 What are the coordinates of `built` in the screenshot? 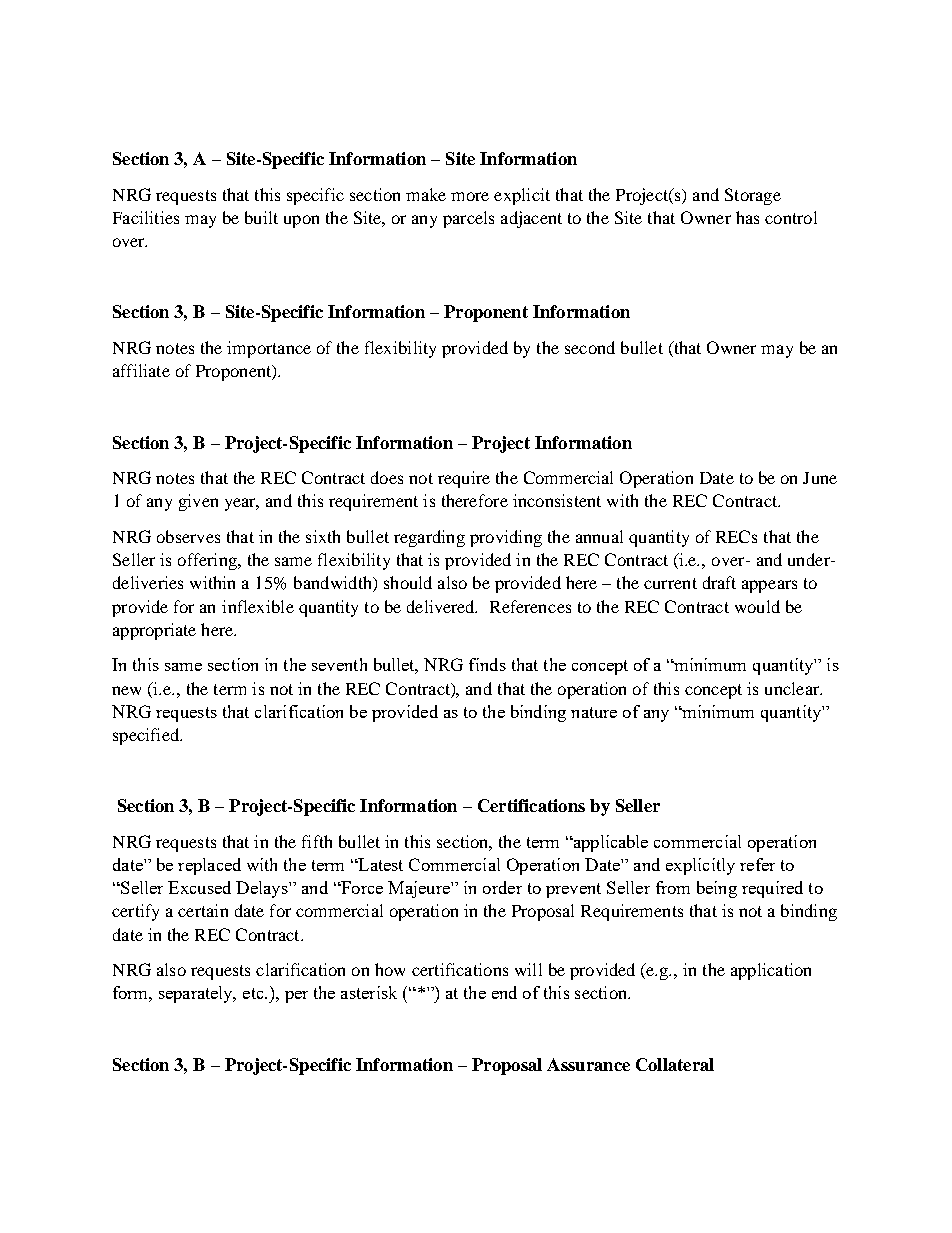 It's located at (261, 217).
